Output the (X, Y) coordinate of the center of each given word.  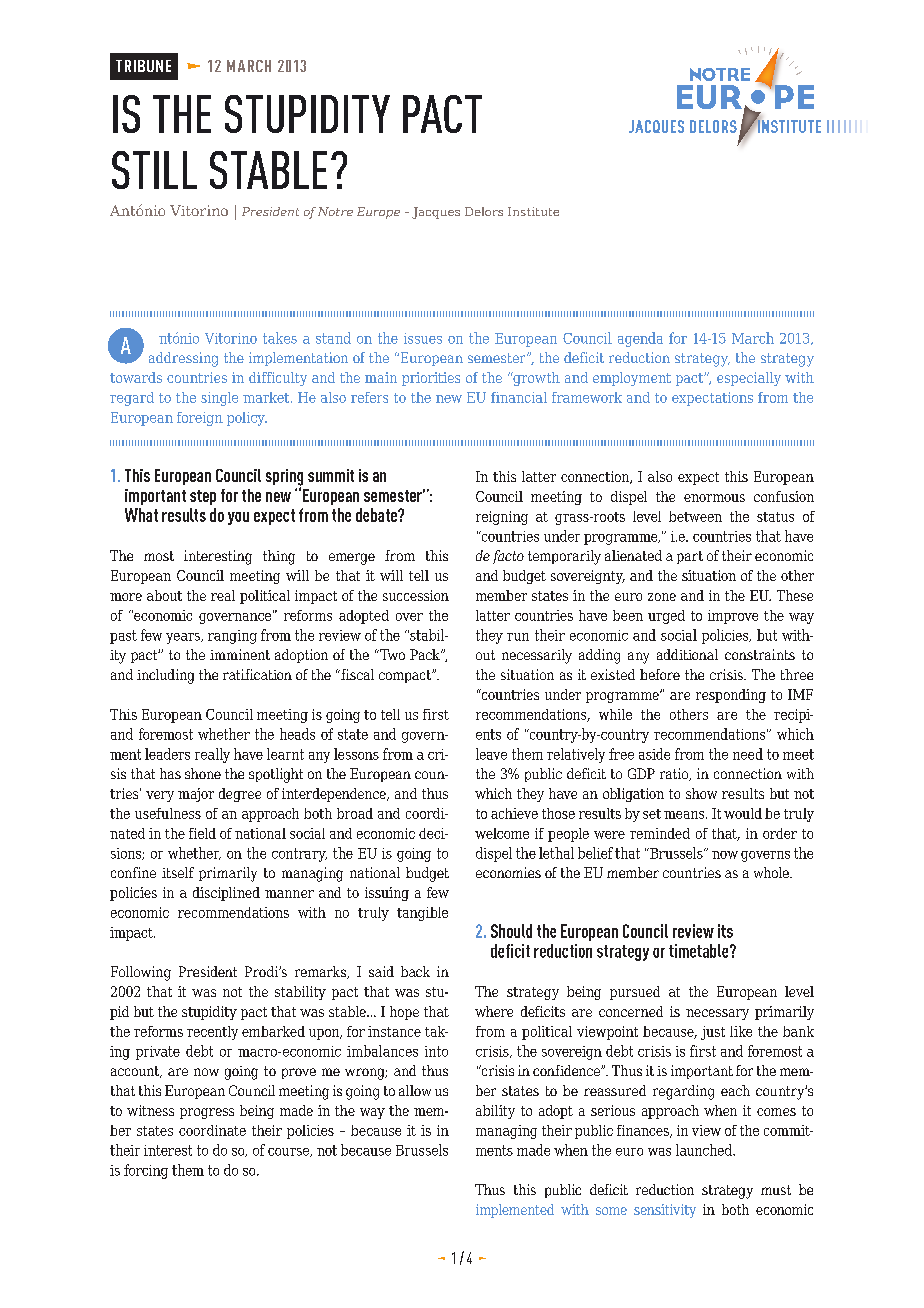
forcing (146, 1171)
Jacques (436, 213)
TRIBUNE (143, 66)
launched (705, 1150)
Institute (533, 211)
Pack (426, 654)
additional (687, 654)
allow (415, 1090)
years (184, 638)
